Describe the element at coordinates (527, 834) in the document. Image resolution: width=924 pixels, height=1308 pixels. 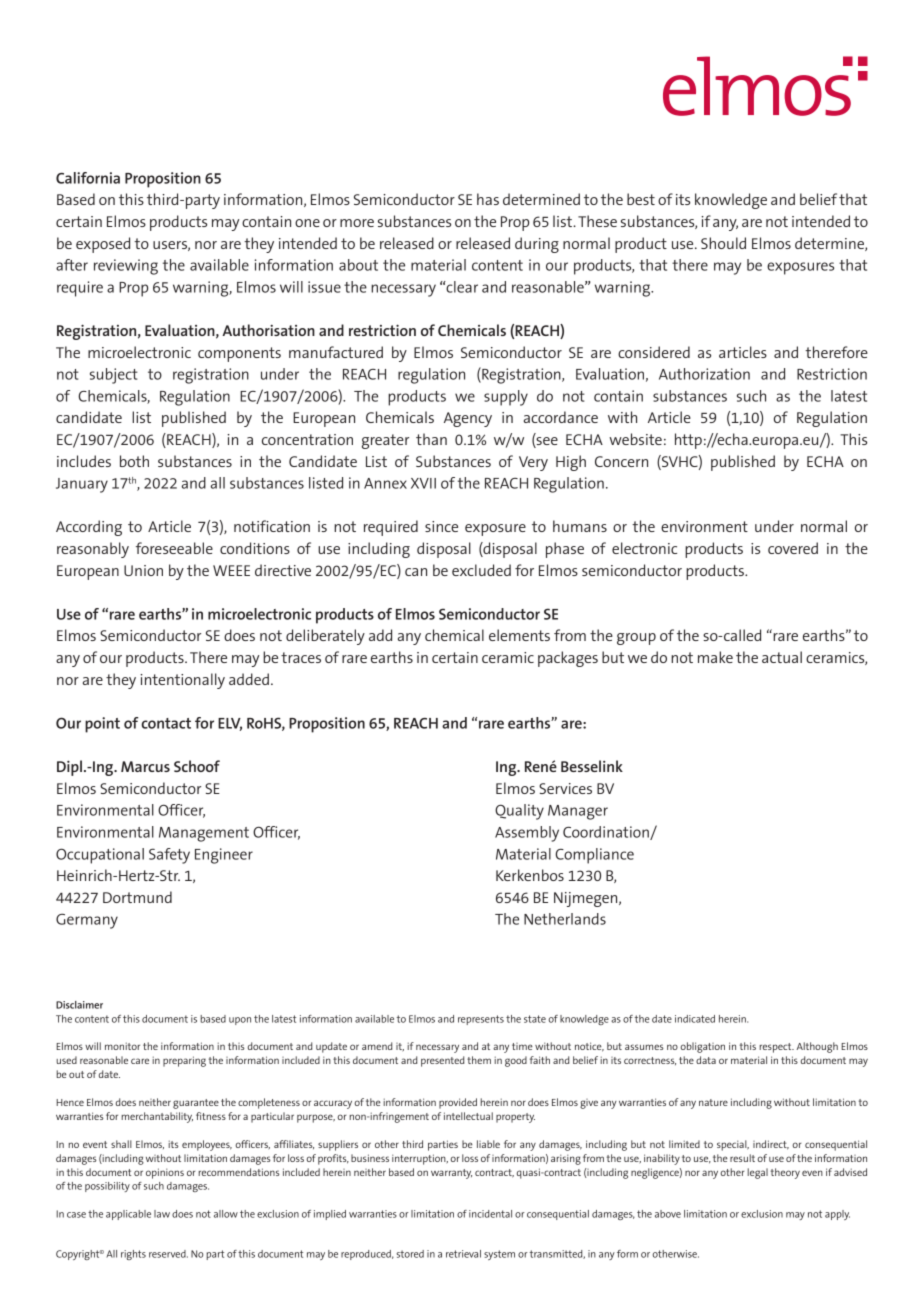
I see `Assembly` at that location.
